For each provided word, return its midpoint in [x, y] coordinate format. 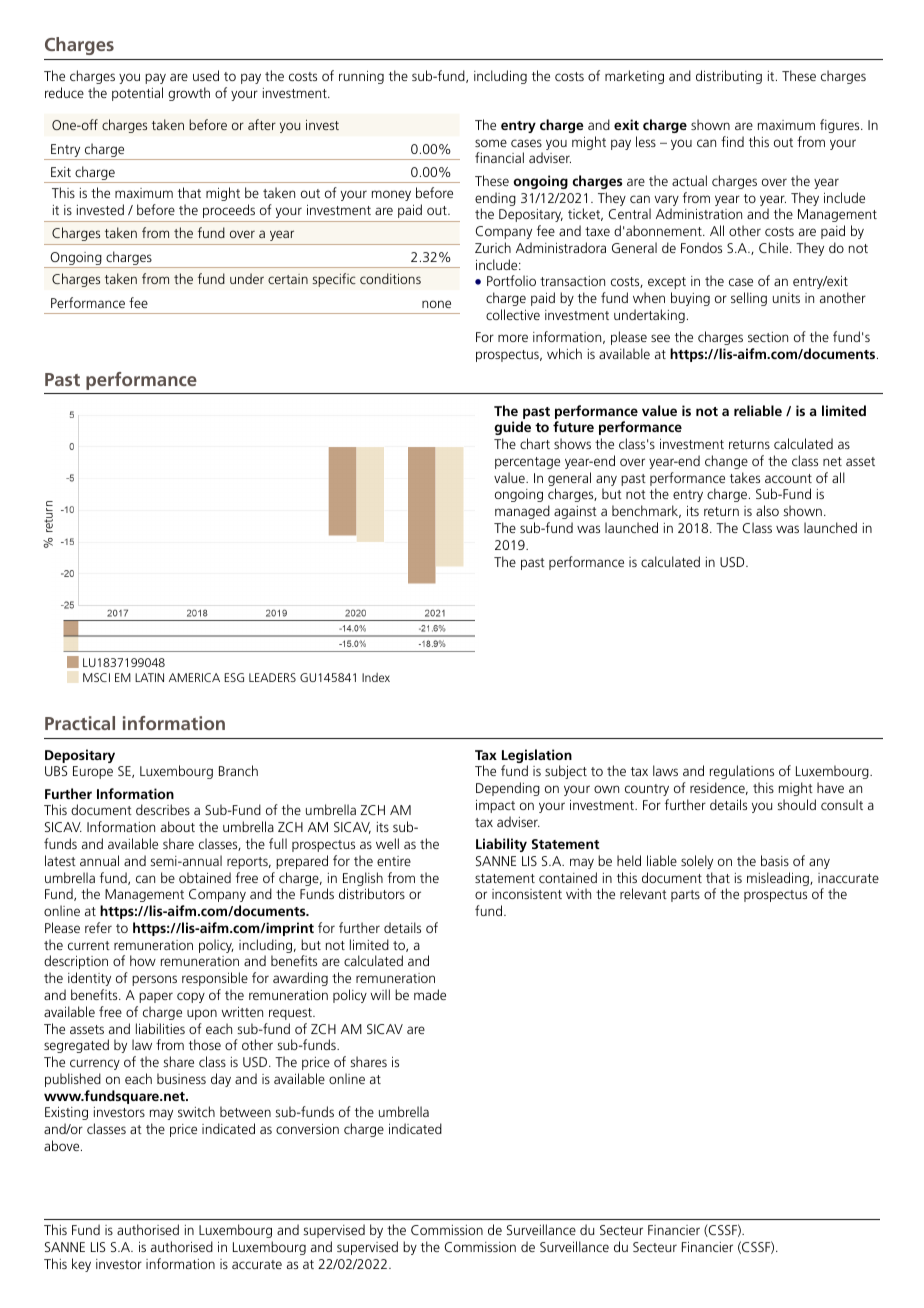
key [81, 1265]
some [491, 143]
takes [745, 477]
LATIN [149, 677]
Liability [501, 845]
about [178, 826]
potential [137, 94]
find [732, 141]
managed [522, 512]
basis [775, 860]
